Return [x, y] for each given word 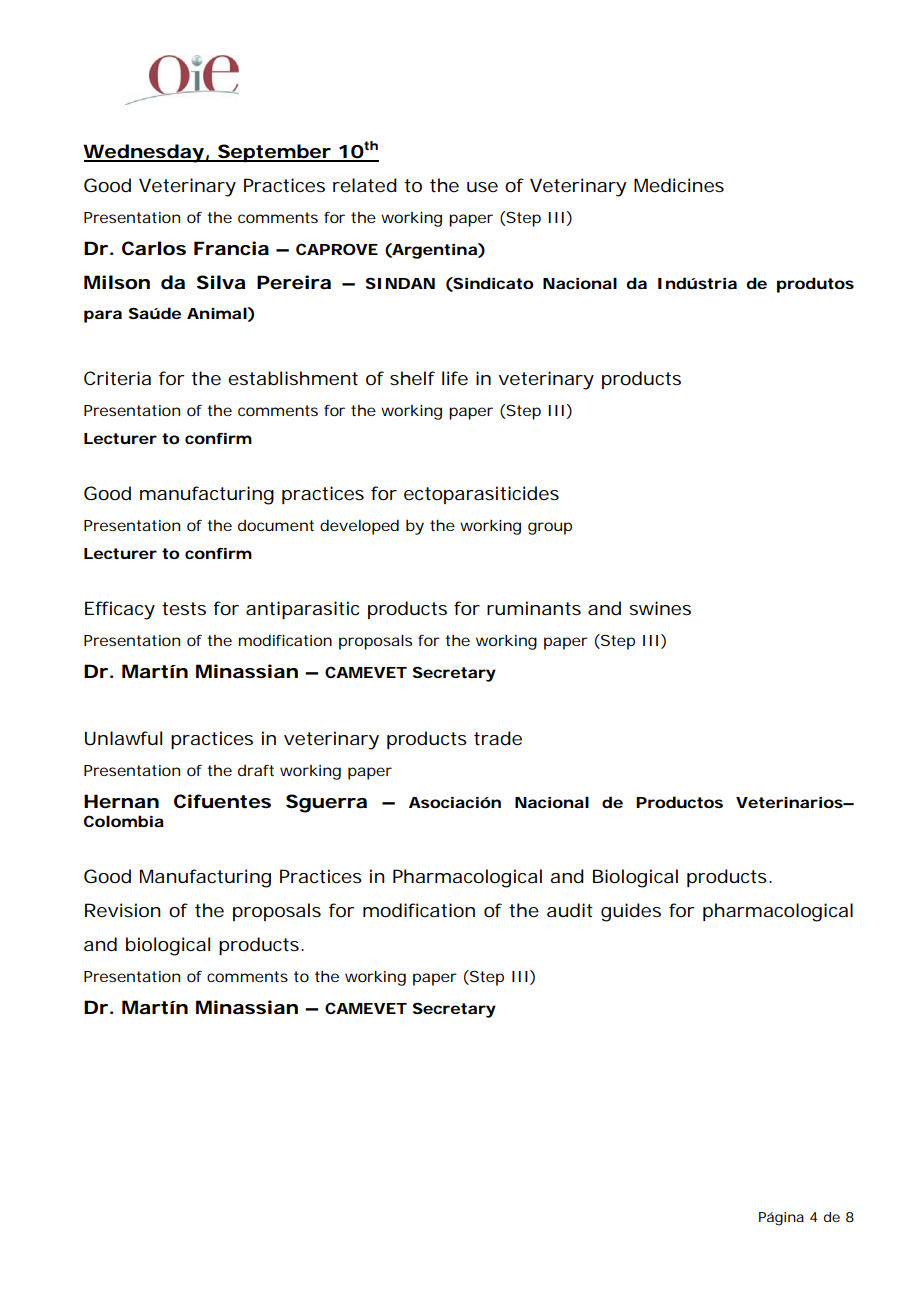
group [550, 528]
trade [498, 738]
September [275, 153]
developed [359, 527]
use [482, 187]
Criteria [117, 378]
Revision [123, 910]
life [455, 378]
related [365, 185]
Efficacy [120, 610]
